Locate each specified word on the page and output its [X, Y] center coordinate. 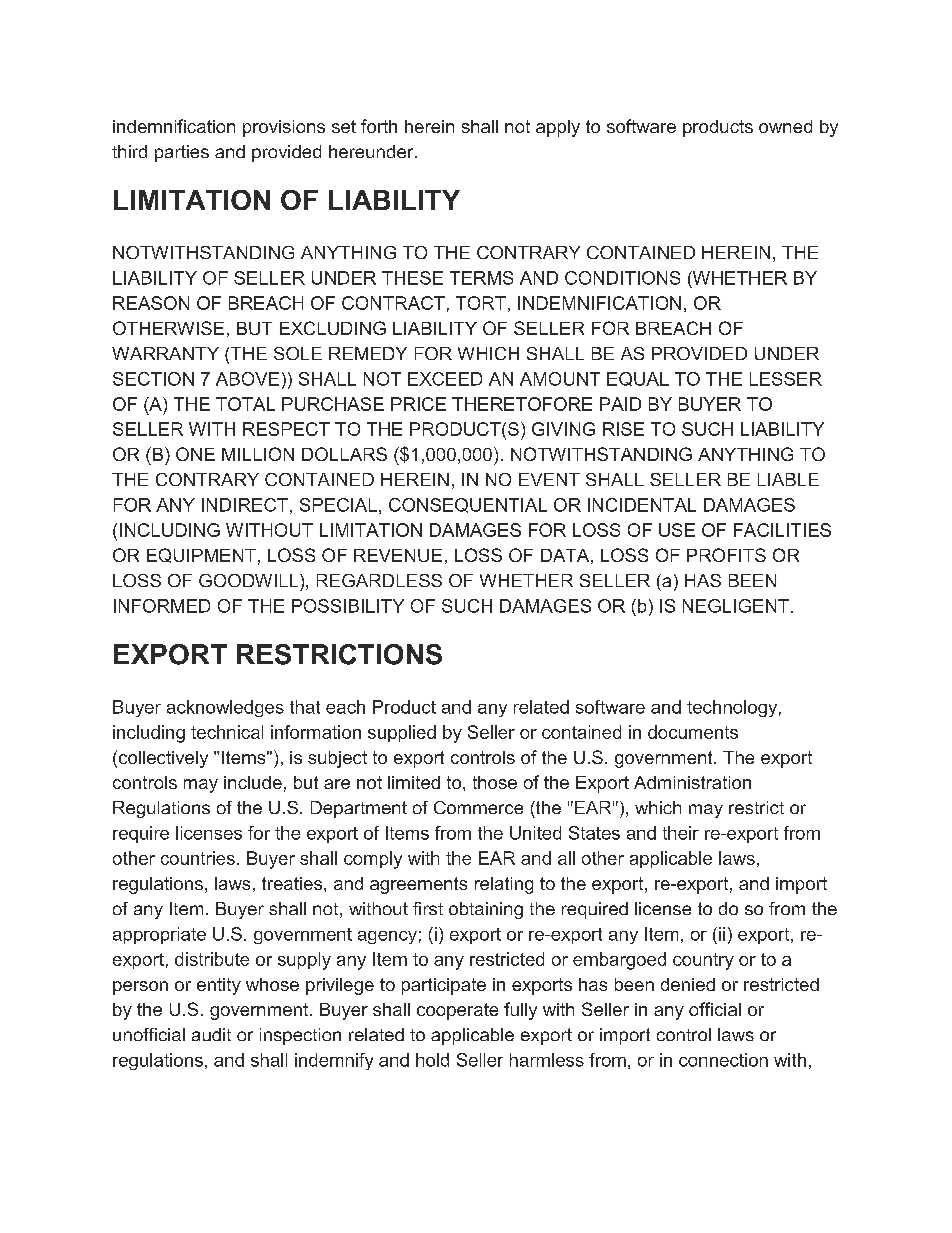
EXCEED [445, 379]
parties [182, 153]
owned [785, 126]
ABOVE [247, 379]
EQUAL [638, 379]
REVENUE [398, 555]
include [253, 782]
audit [211, 1034]
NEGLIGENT [736, 606]
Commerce [478, 807]
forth [379, 126]
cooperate [457, 1011]
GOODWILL [250, 580]
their [681, 833]
